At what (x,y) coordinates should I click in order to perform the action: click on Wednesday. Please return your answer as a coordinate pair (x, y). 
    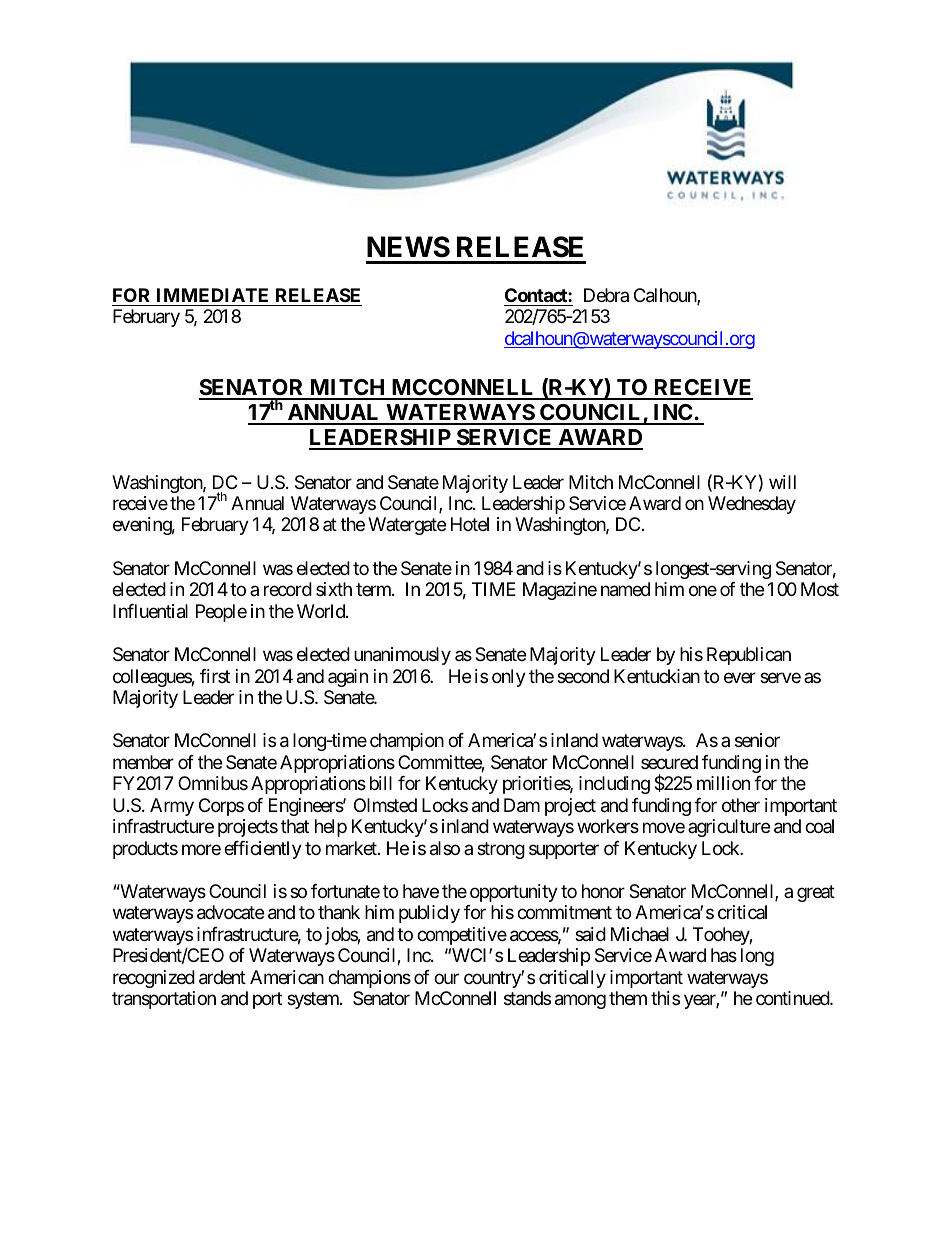
    Looking at the image, I should click on (752, 505).
